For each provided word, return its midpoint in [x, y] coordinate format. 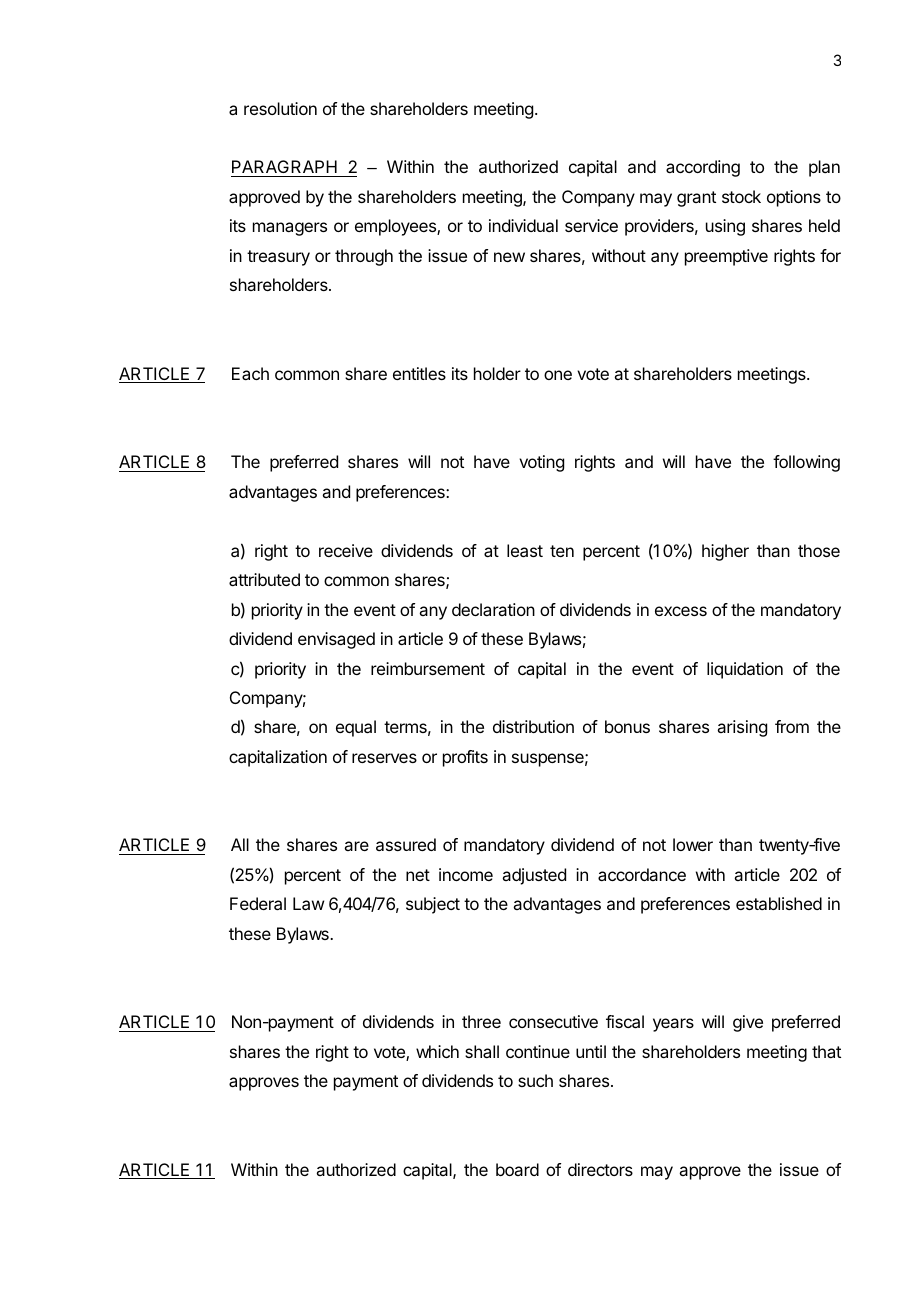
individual [523, 225]
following [806, 463]
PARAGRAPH [285, 168]
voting [541, 463]
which [437, 1051]
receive [346, 550]
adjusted [534, 876]
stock [741, 196]
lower [693, 844]
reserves [384, 758]
